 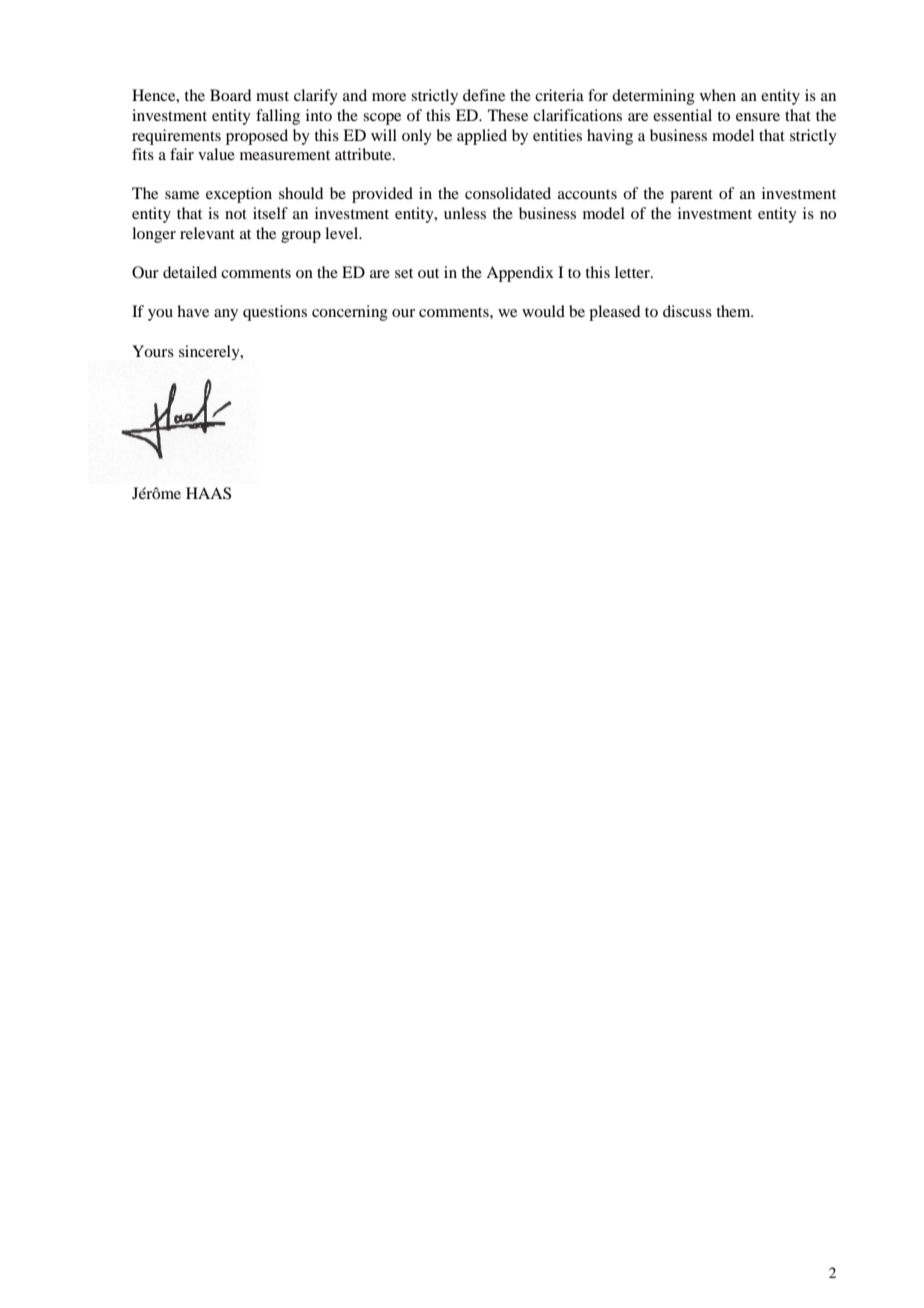 What do you see at coordinates (208, 493) in the screenshot?
I see `HAAS` at bounding box center [208, 493].
